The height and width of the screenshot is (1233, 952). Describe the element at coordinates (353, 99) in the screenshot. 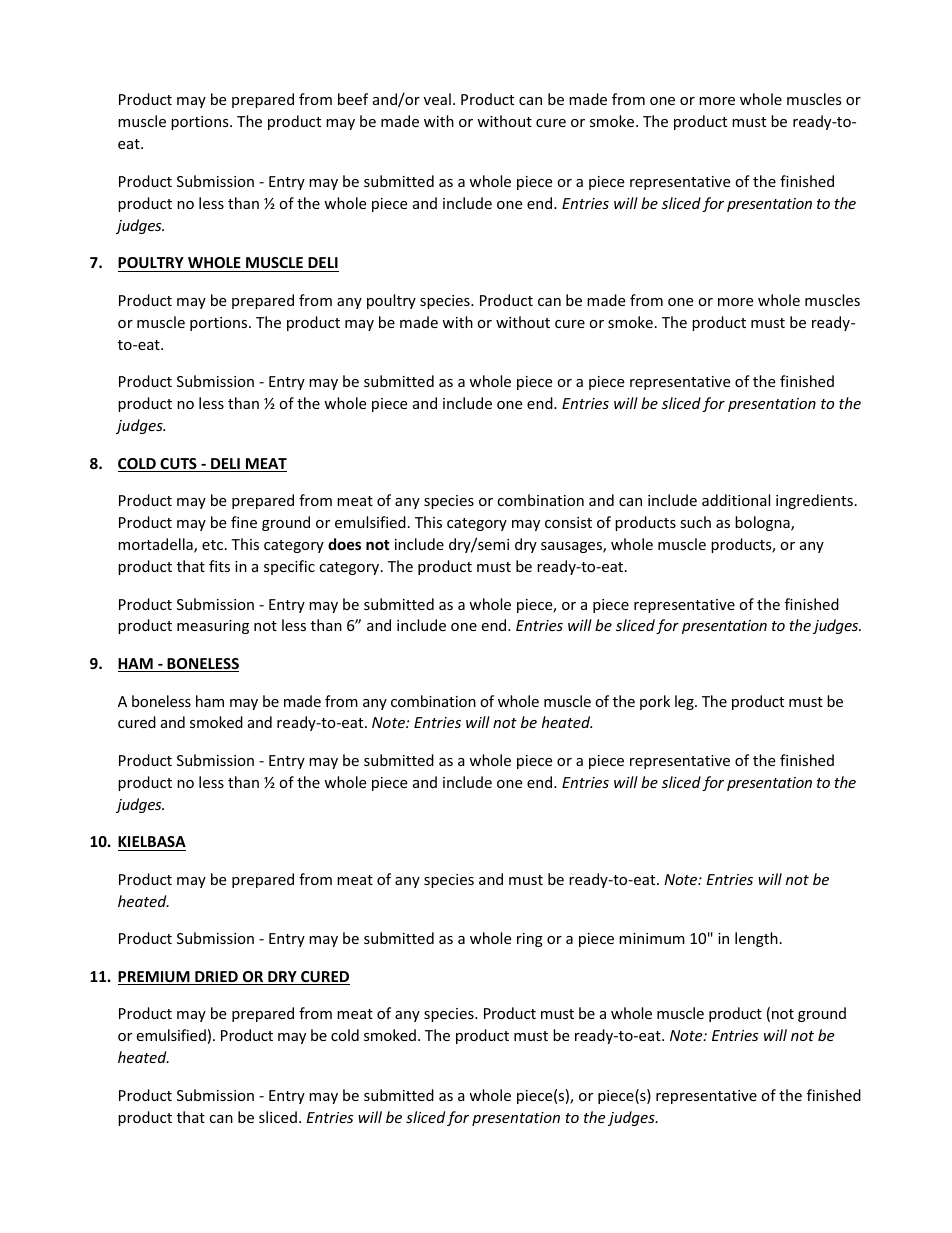

I see `beef` at that location.
